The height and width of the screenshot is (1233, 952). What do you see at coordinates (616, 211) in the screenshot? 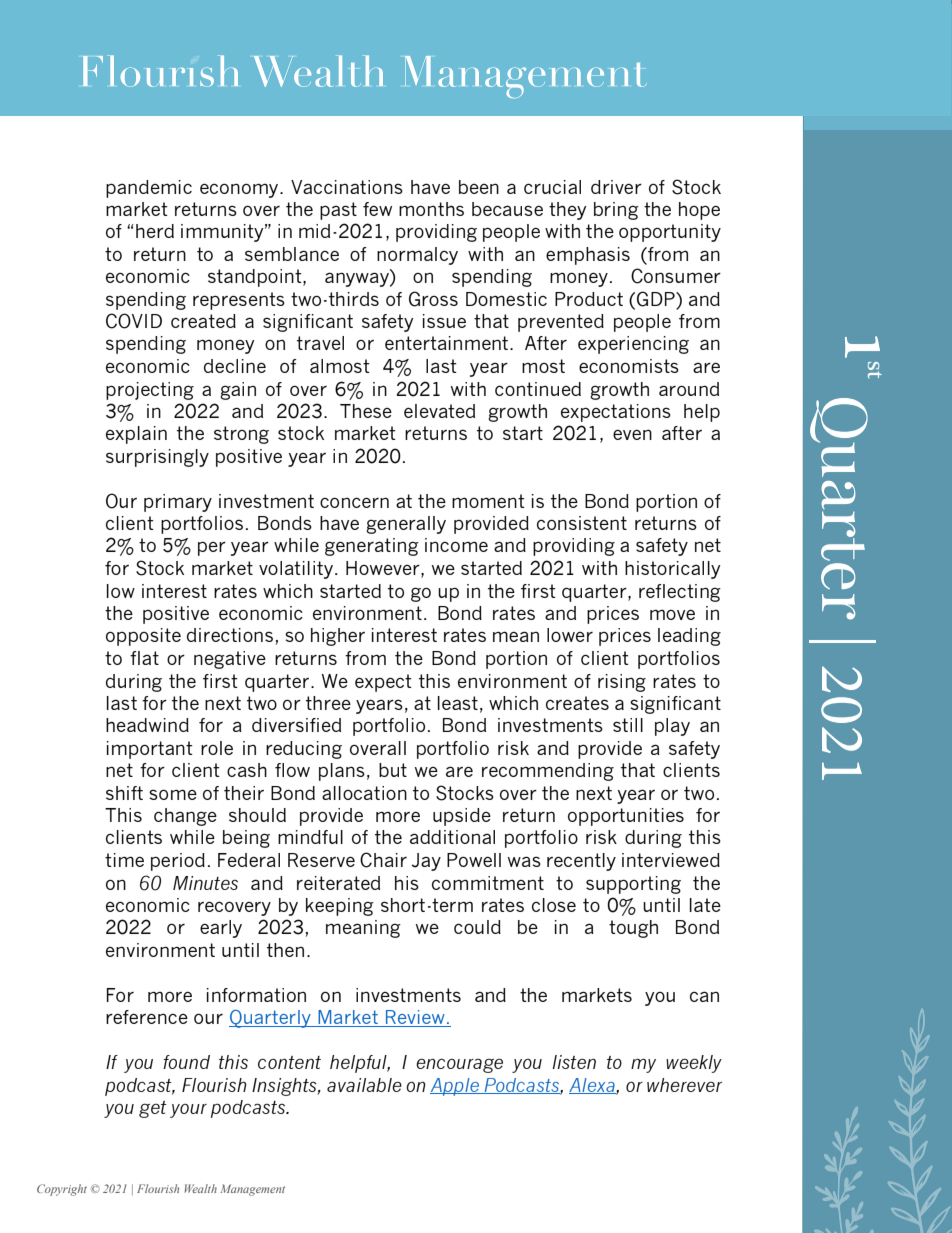
I see `bring` at bounding box center [616, 211].
